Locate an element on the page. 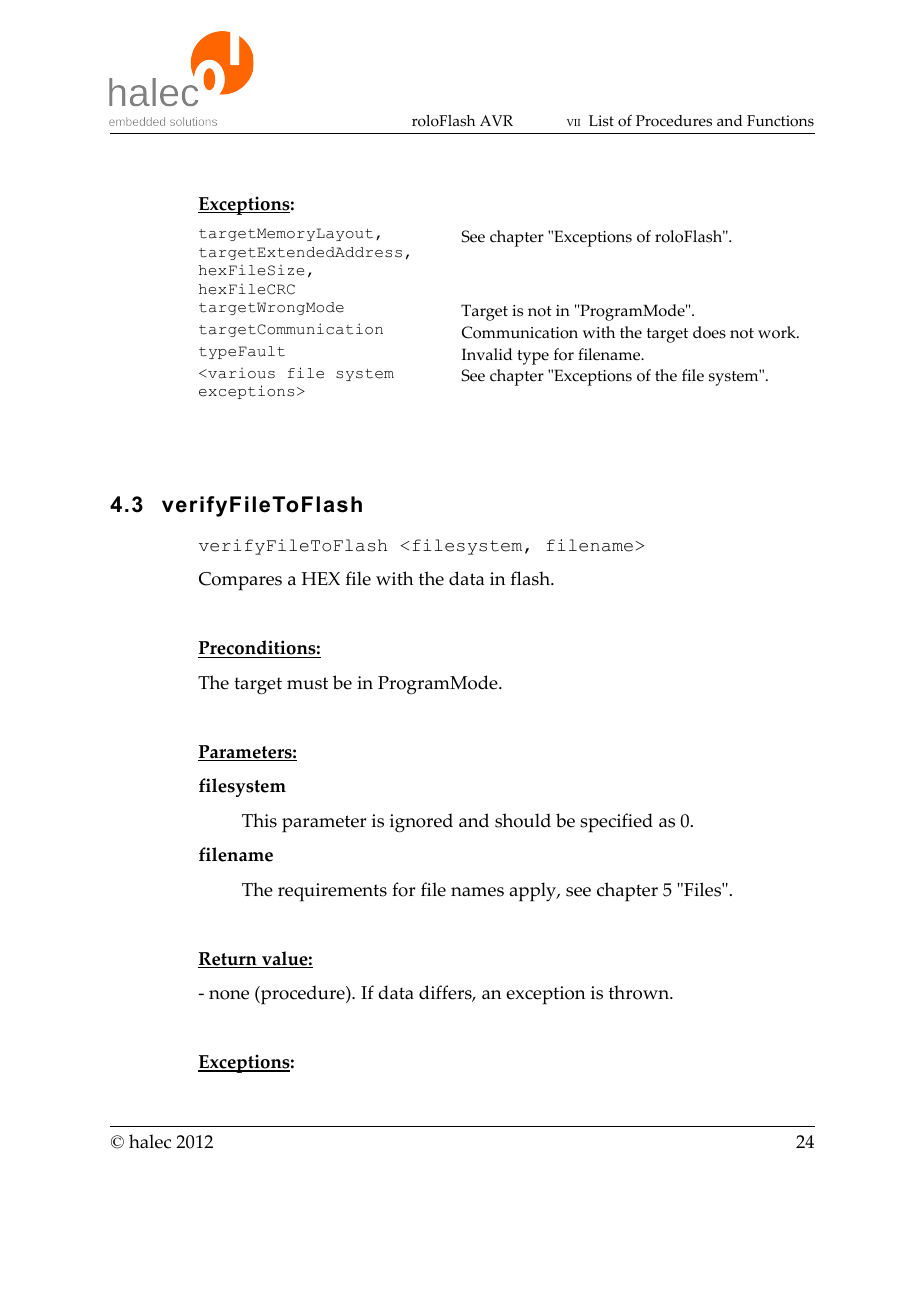 The width and height of the image is (924, 1308). does is located at coordinates (709, 332).
